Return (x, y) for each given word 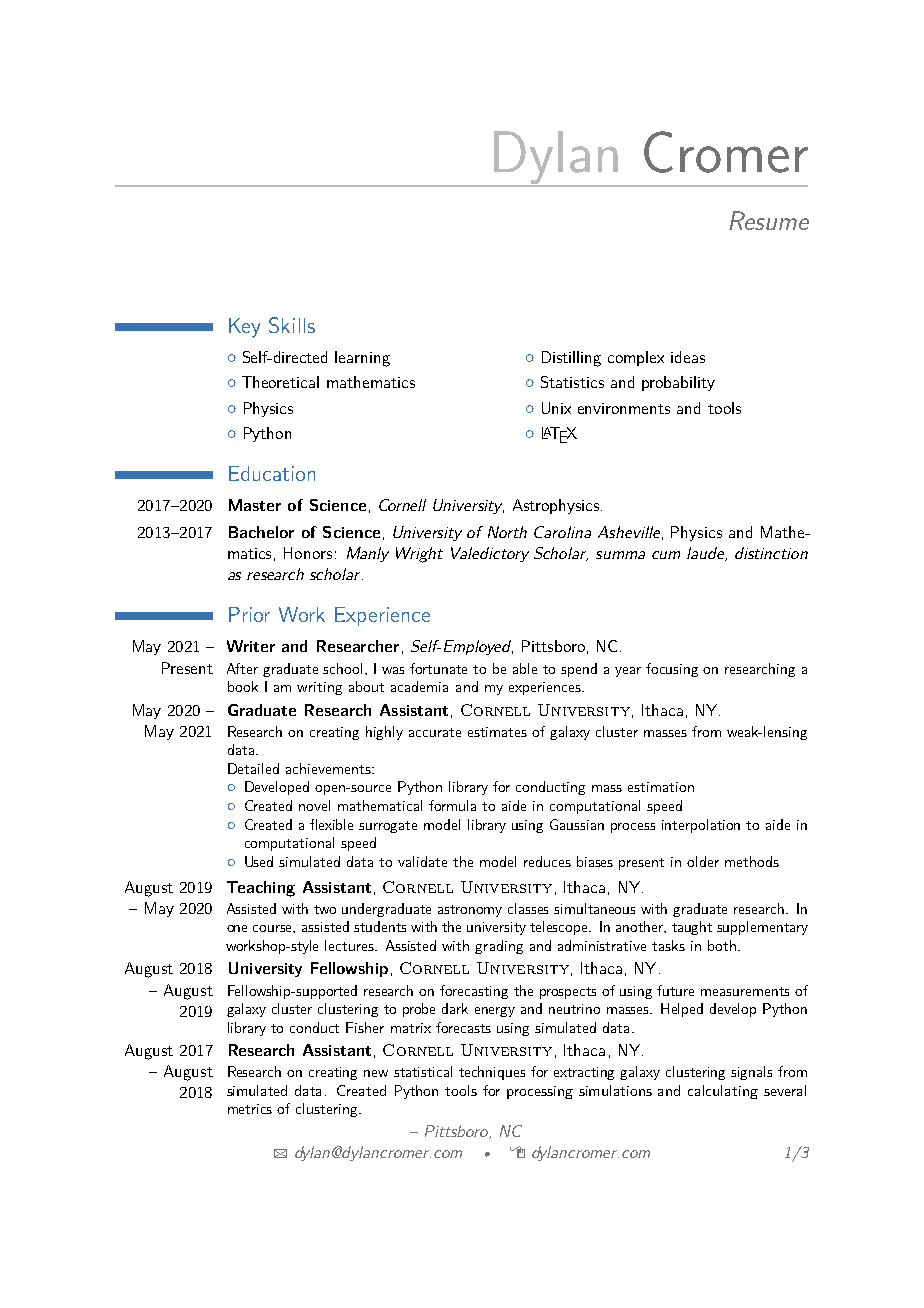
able (525, 668)
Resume (769, 220)
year (628, 672)
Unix (556, 408)
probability (678, 383)
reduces (547, 861)
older (703, 861)
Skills (292, 325)
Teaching (261, 889)
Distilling (571, 359)
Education (272, 473)
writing (319, 688)
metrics (250, 1109)
